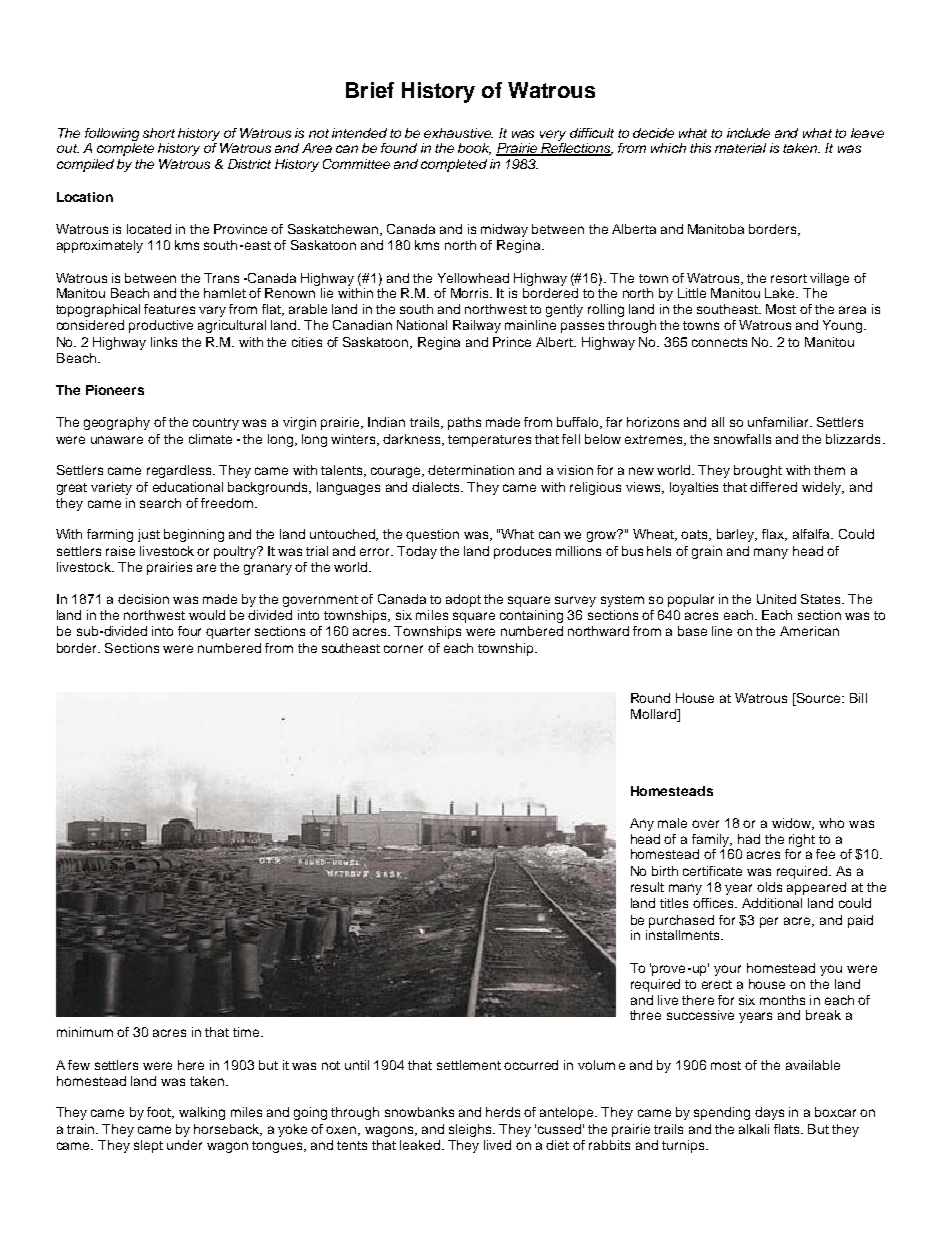 This screenshot has height=1233, width=952. I want to click on include, so click(748, 133).
